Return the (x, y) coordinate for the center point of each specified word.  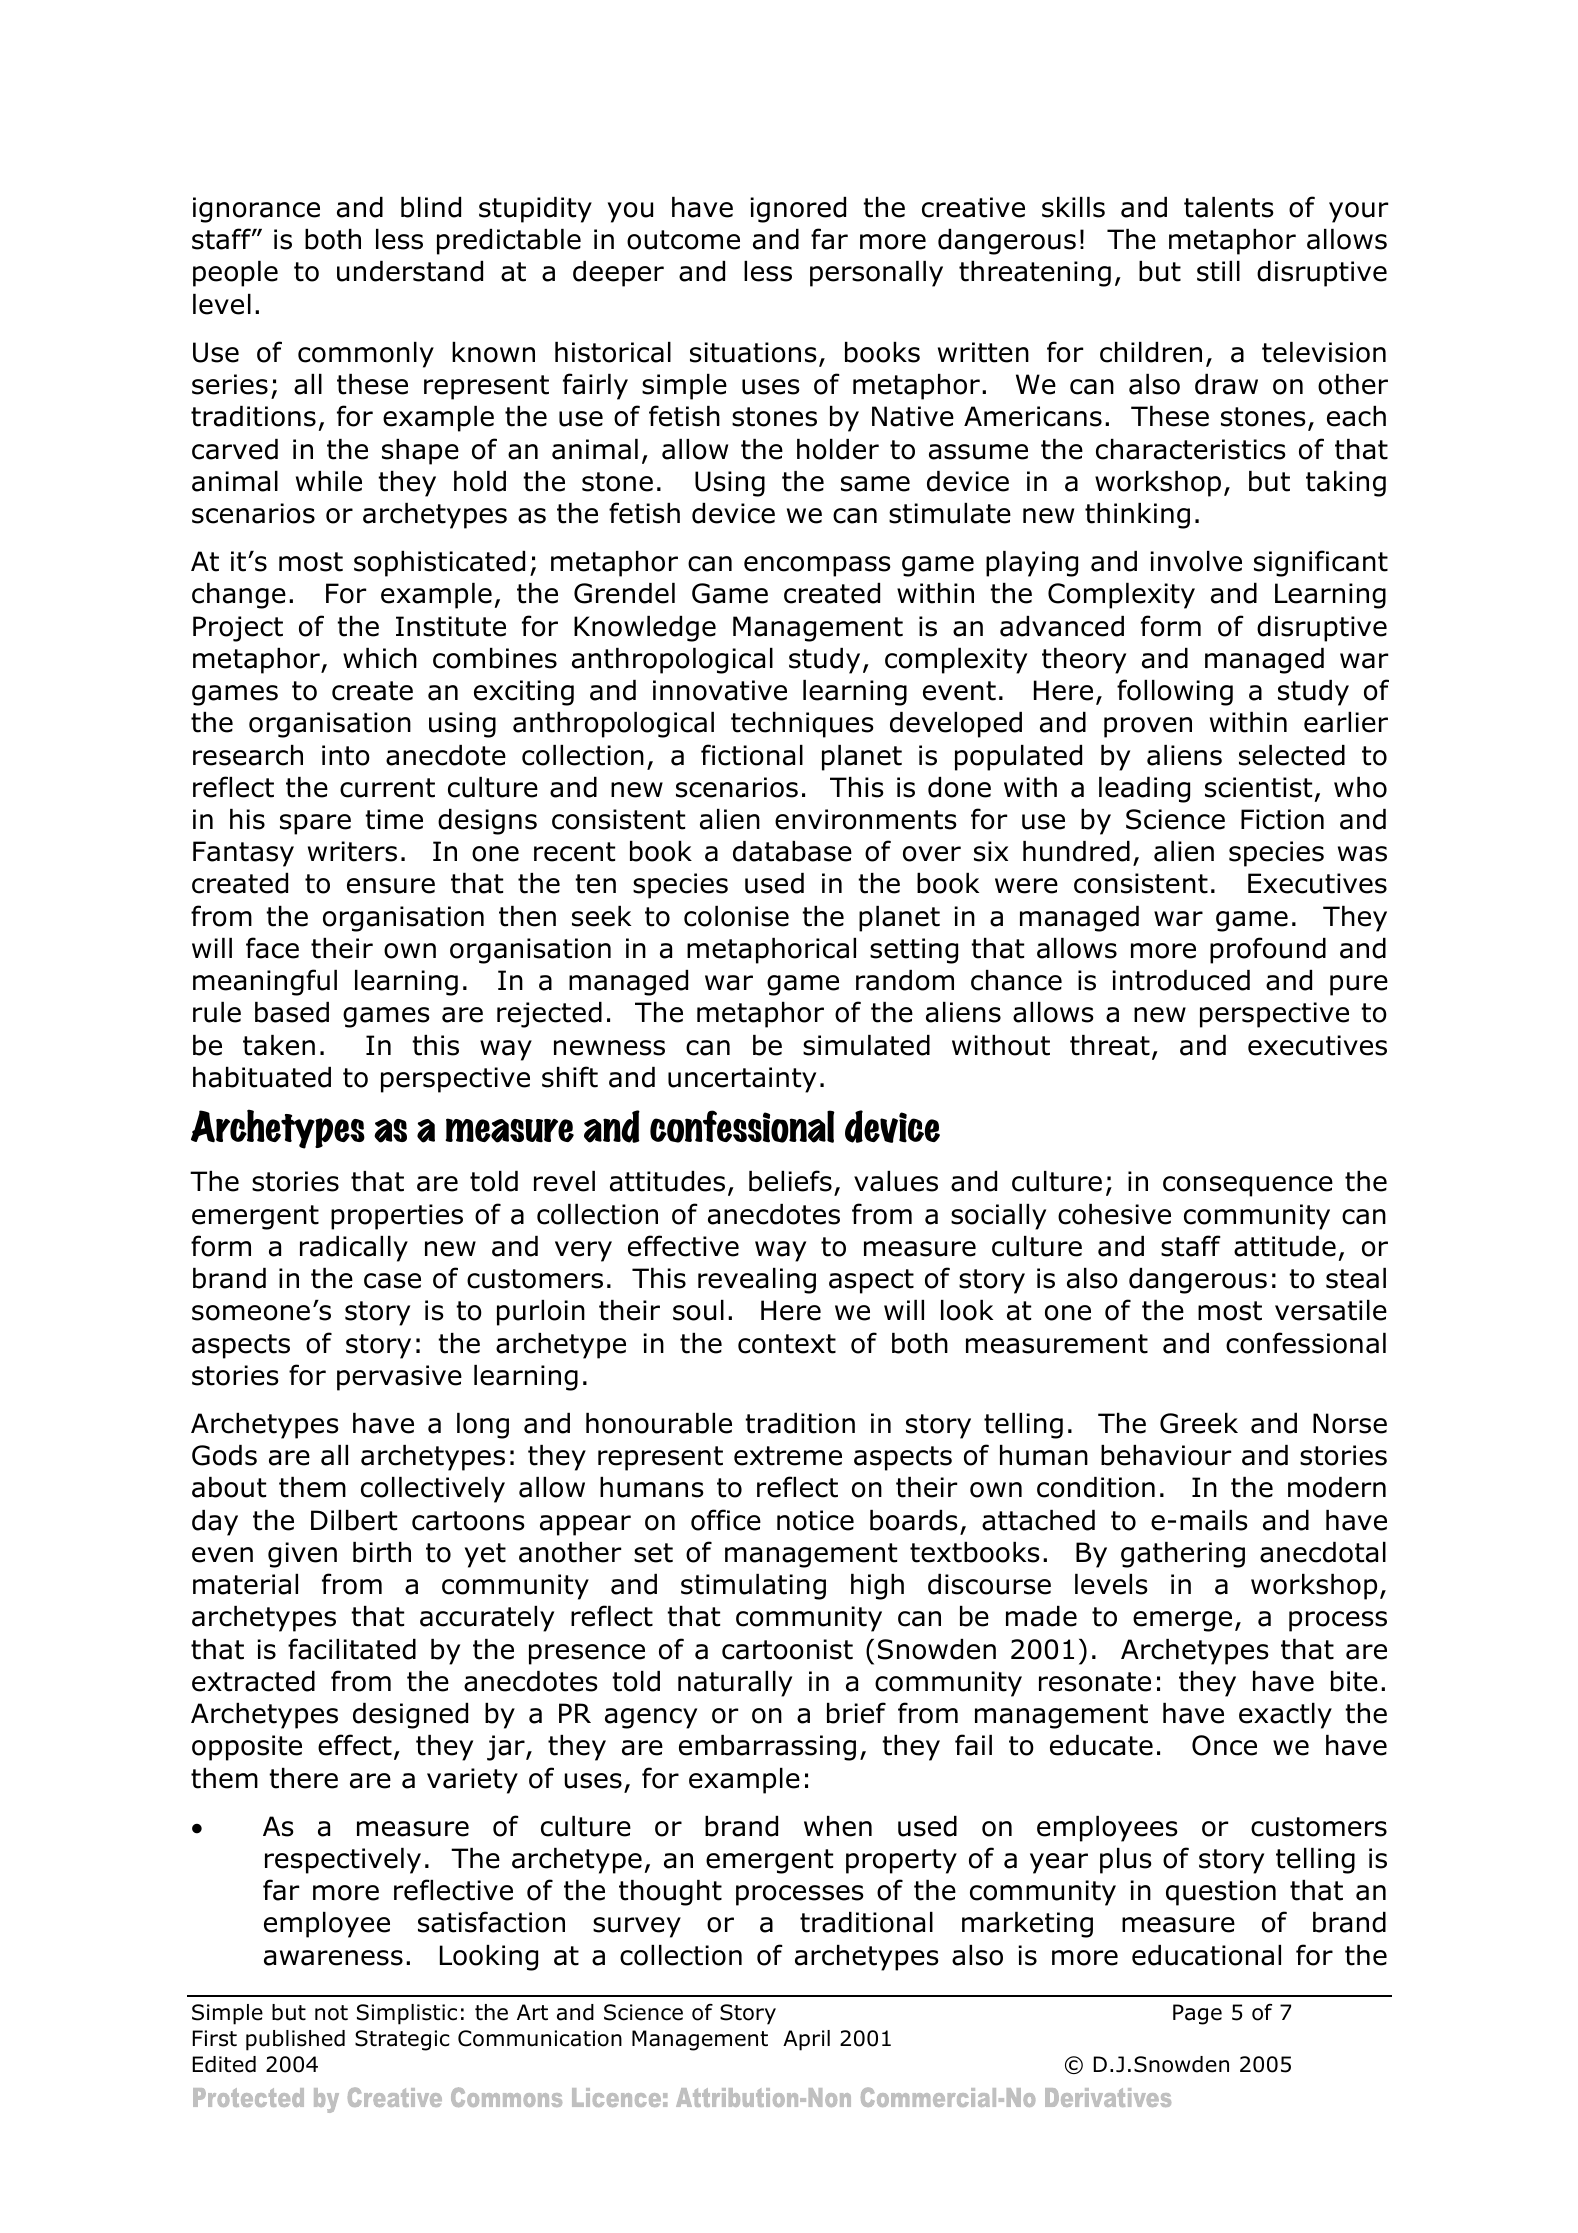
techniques (802, 725)
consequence (1248, 1186)
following (1175, 692)
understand (410, 271)
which (380, 658)
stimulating (753, 1587)
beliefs (790, 1181)
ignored (798, 210)
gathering (1183, 1555)
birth (382, 1552)
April (806, 2040)
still (1218, 271)
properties (397, 1217)
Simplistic (407, 2014)
